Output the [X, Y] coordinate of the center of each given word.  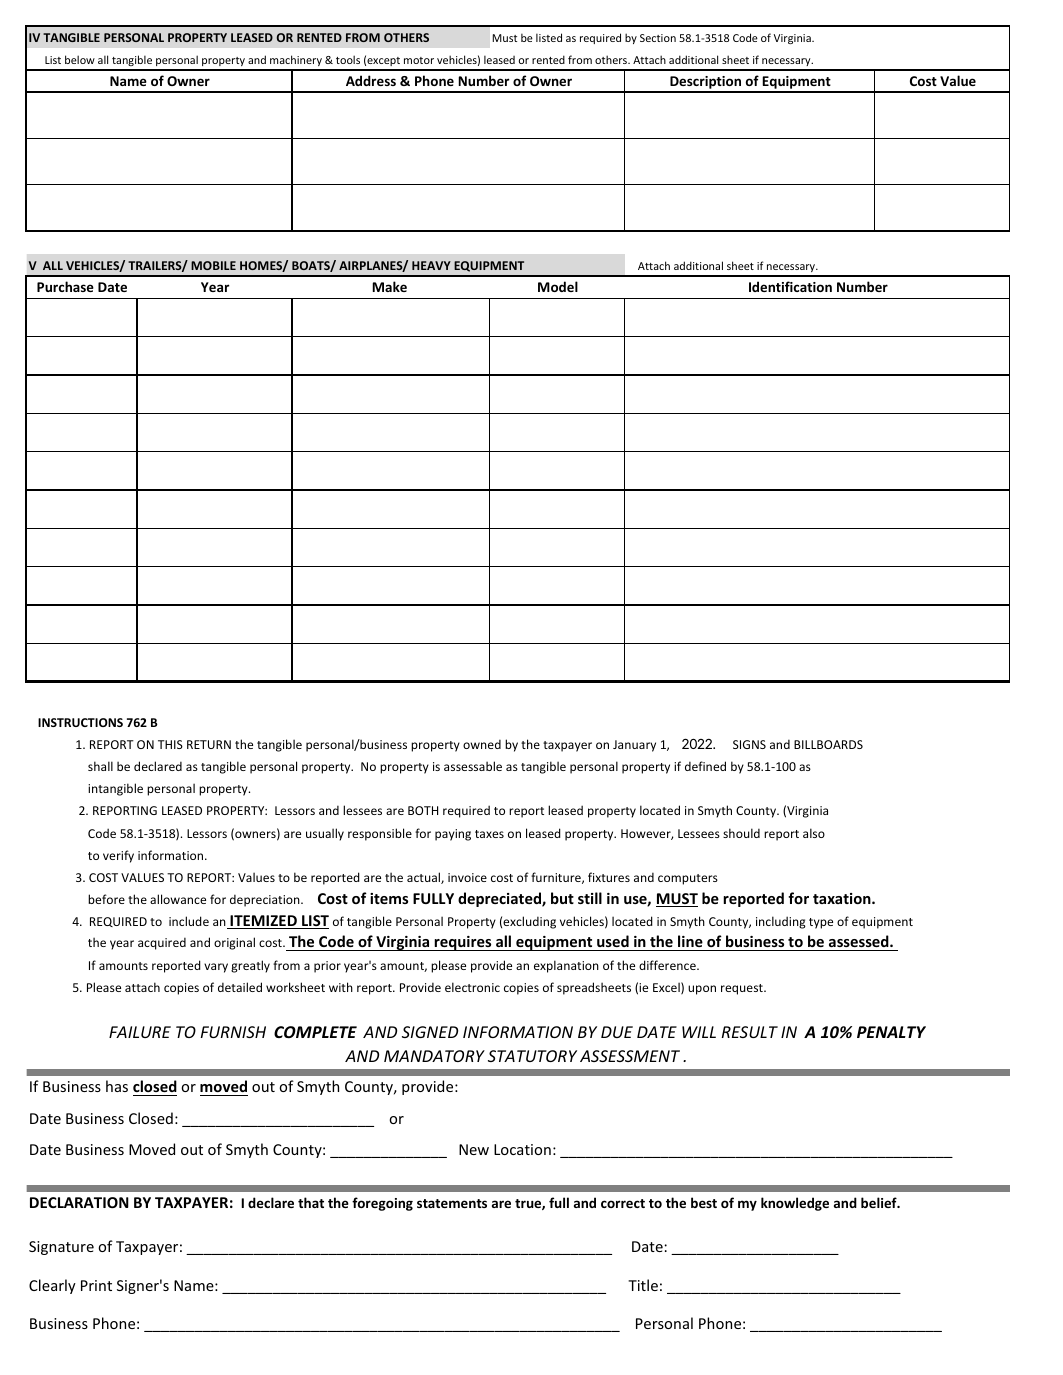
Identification [790, 286]
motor [419, 60]
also [814, 833]
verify [118, 856]
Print [96, 1285]
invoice [467, 877]
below [80, 59]
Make [389, 286]
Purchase [65, 286]
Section [658, 38]
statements [452, 1203]
